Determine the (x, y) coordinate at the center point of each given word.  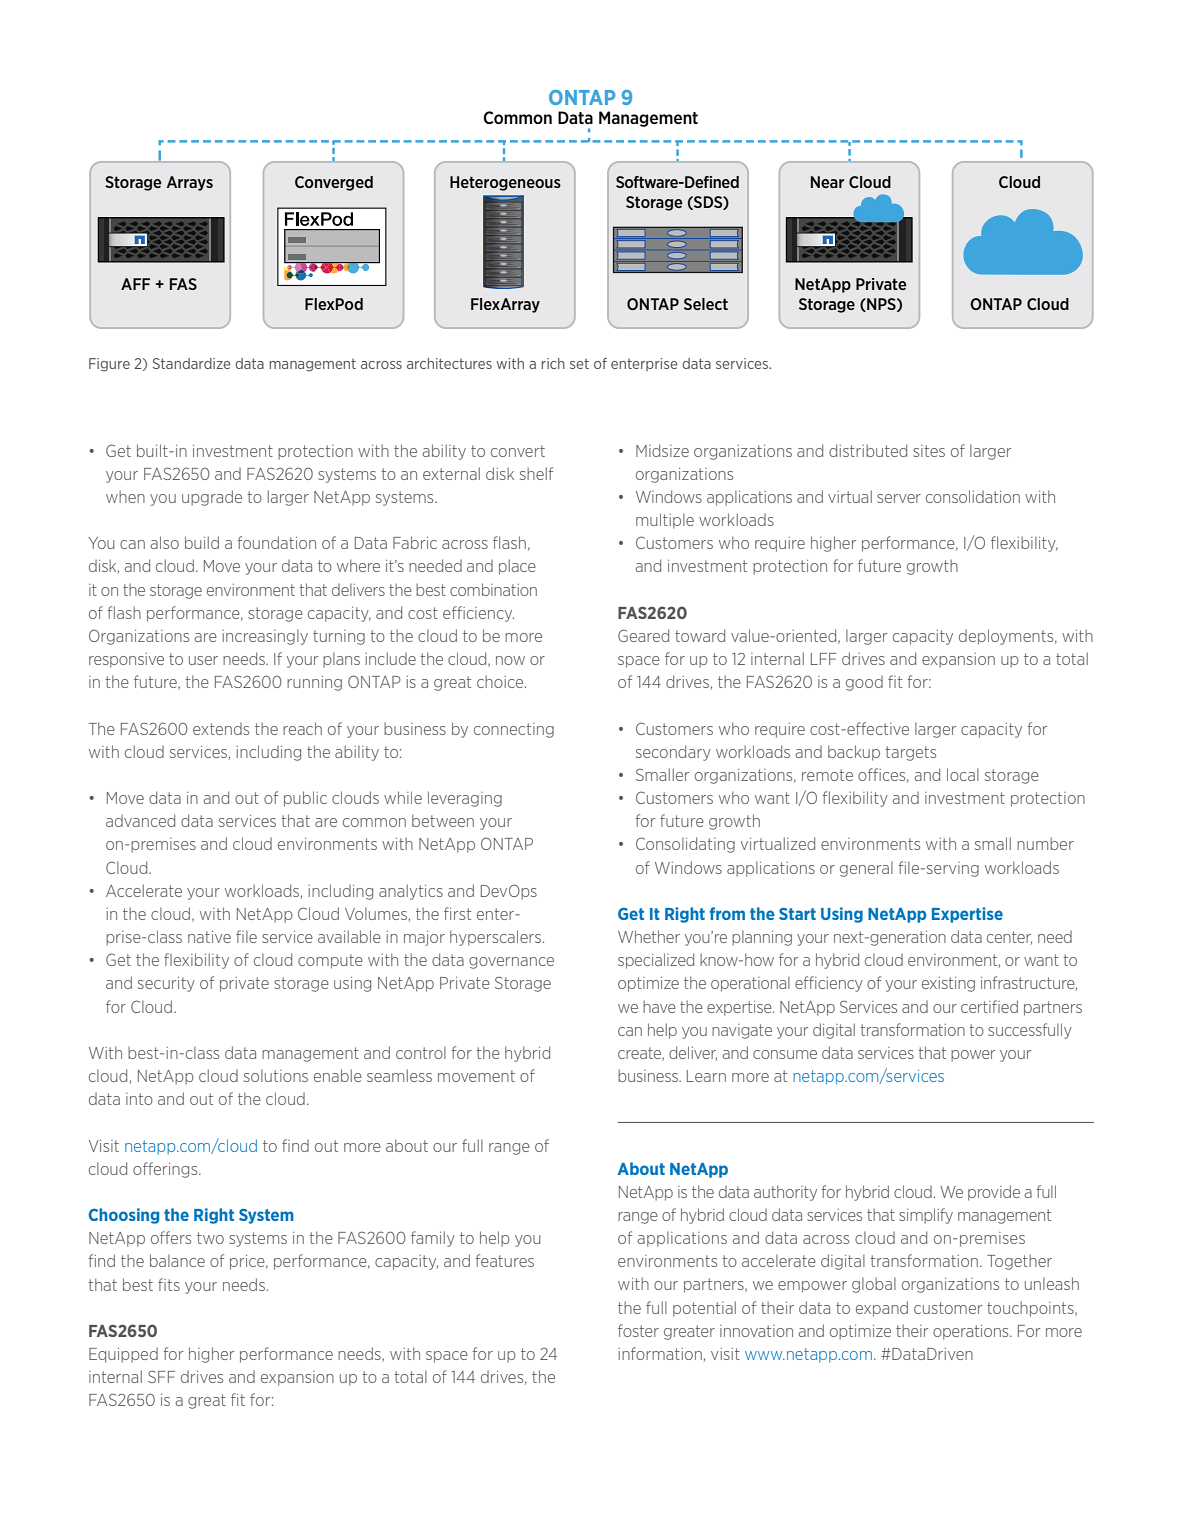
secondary (673, 753)
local (963, 774)
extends (221, 729)
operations (972, 1332)
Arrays (190, 183)
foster (638, 1330)
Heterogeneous (505, 183)
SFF (161, 1376)
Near (827, 182)
